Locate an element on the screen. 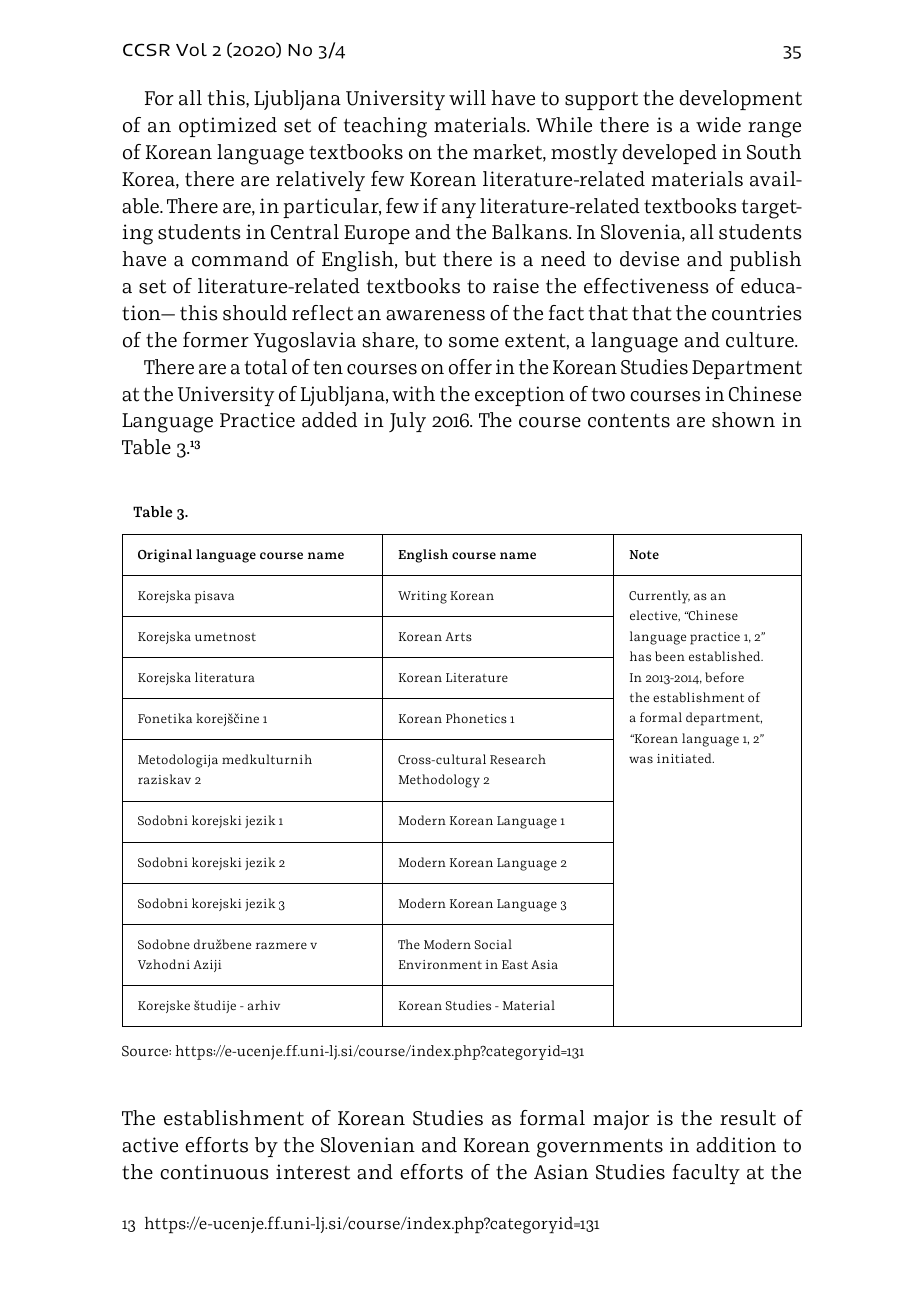 The width and height of the screenshot is (924, 1314). continuous is located at coordinates (214, 1172).
